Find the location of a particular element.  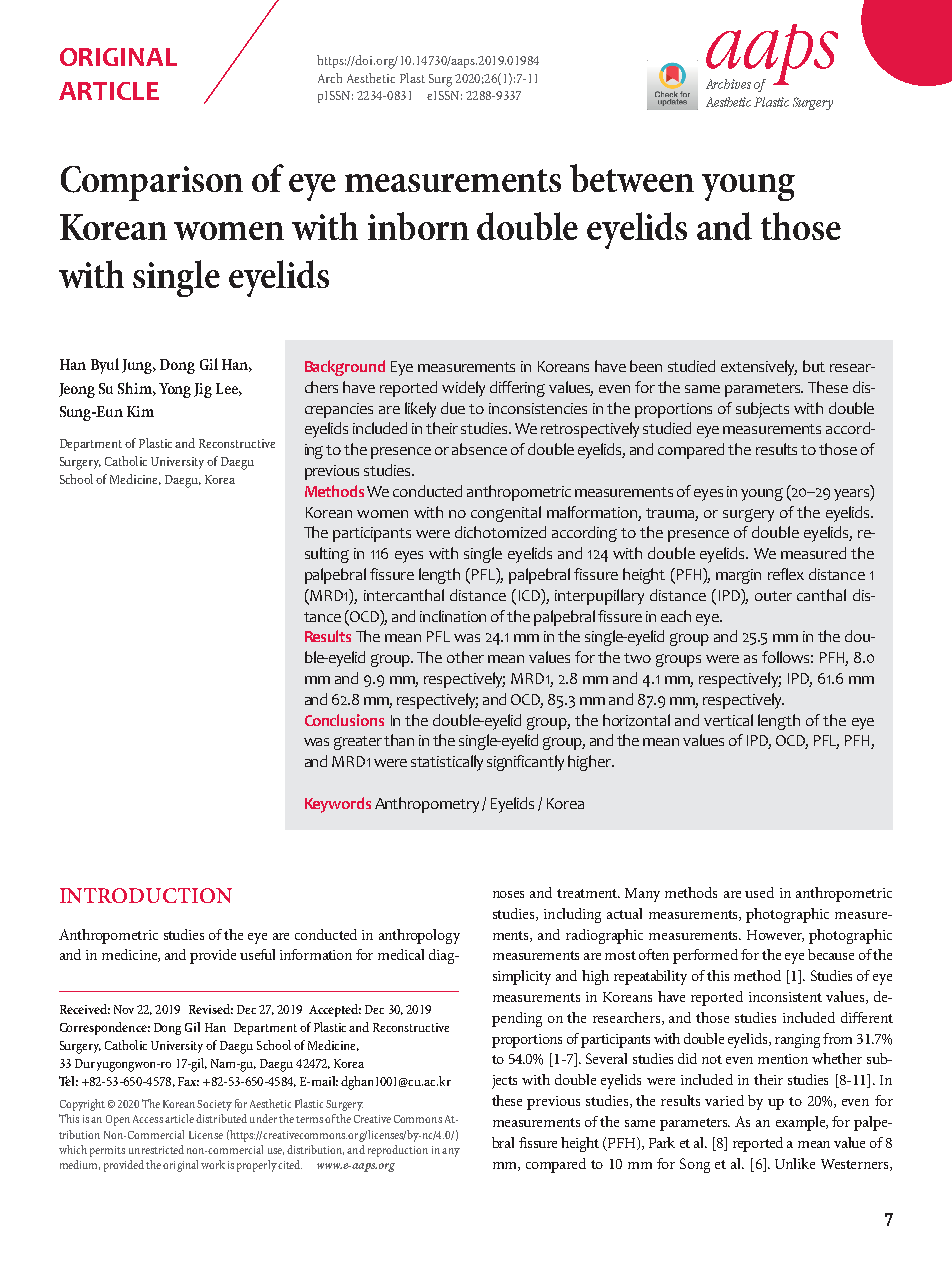

unrestricted is located at coordinates (156, 1149).
